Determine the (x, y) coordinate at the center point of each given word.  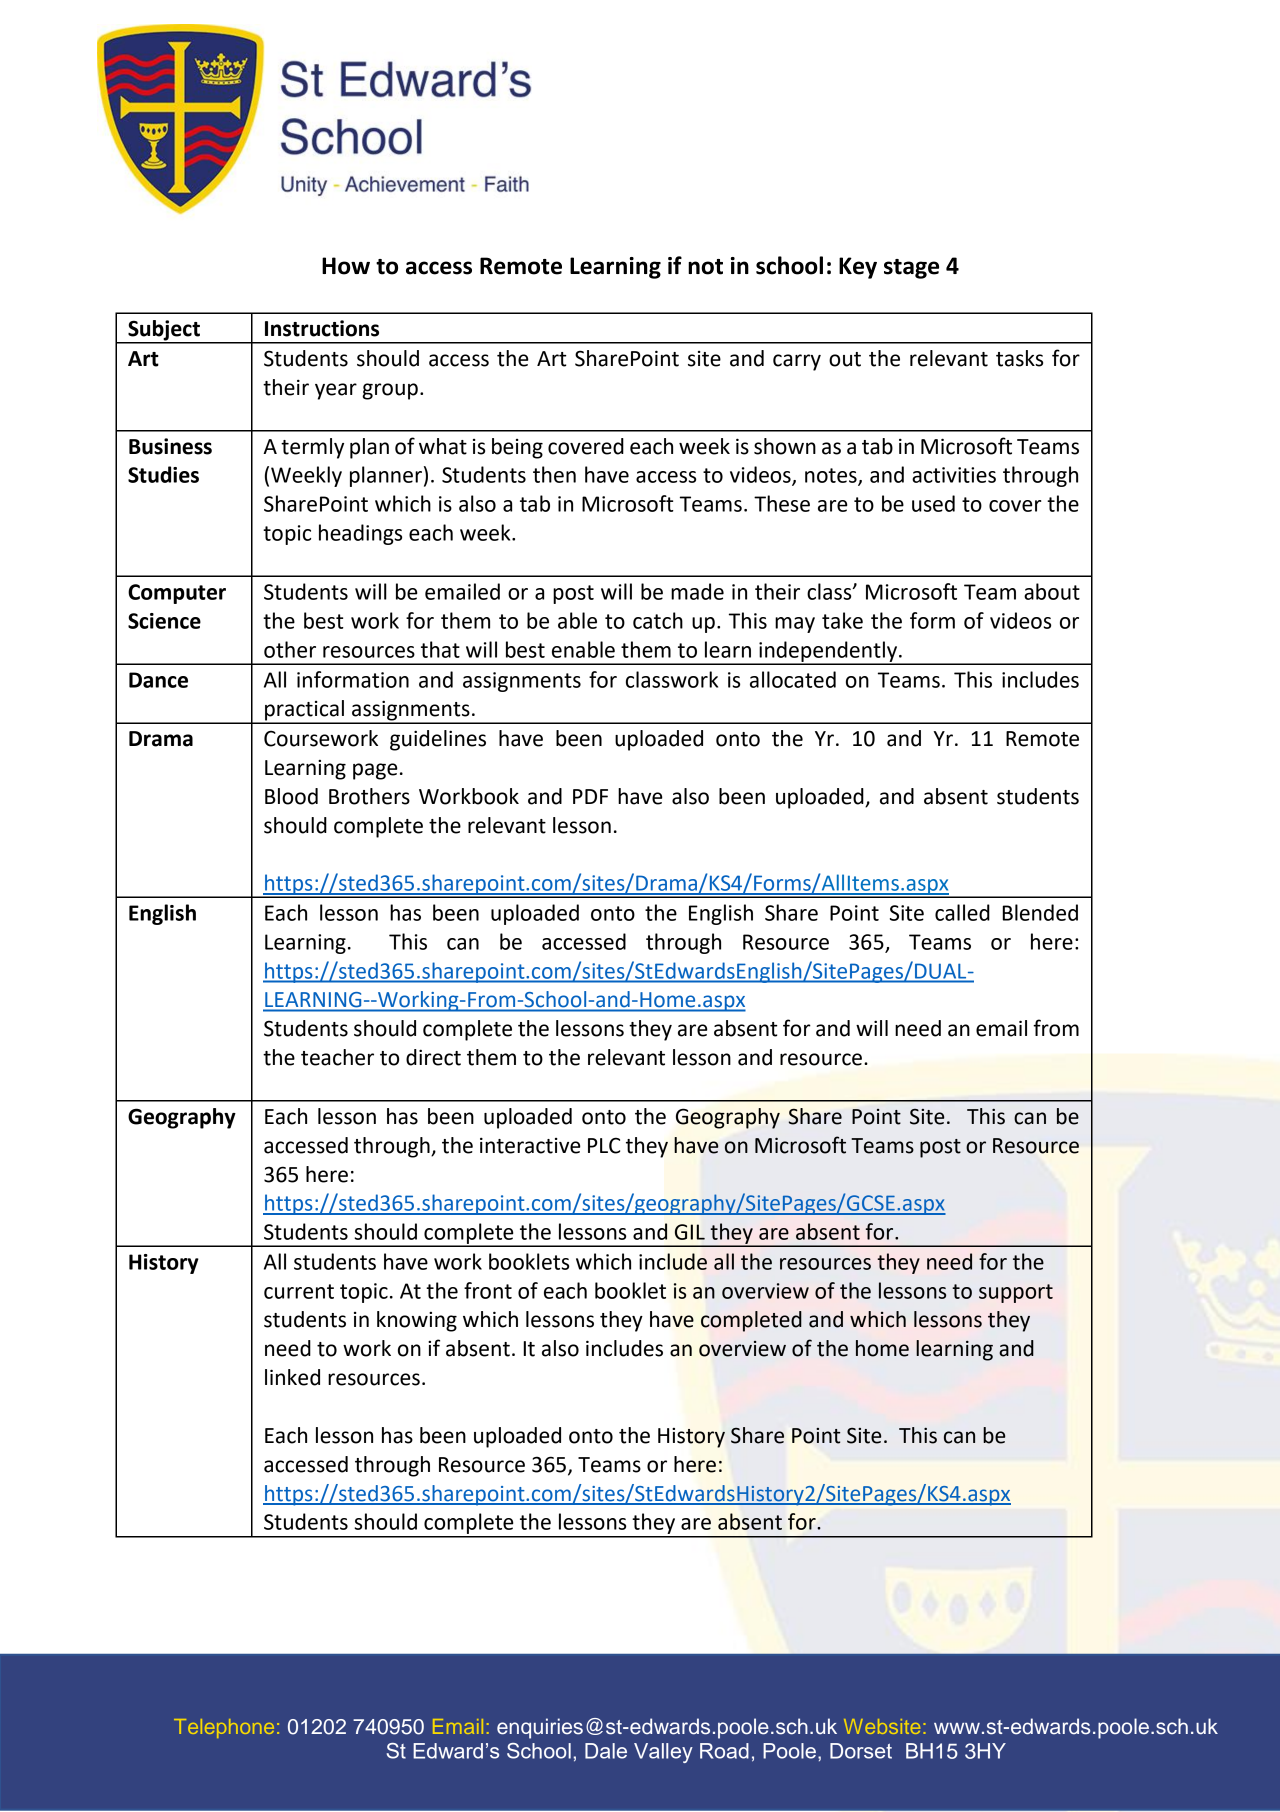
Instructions (322, 328)
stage (911, 269)
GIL (690, 1232)
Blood (291, 796)
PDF (590, 796)
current (299, 1291)
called (962, 912)
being (517, 448)
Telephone (224, 1728)
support (1016, 1293)
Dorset (861, 1751)
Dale (606, 1751)
